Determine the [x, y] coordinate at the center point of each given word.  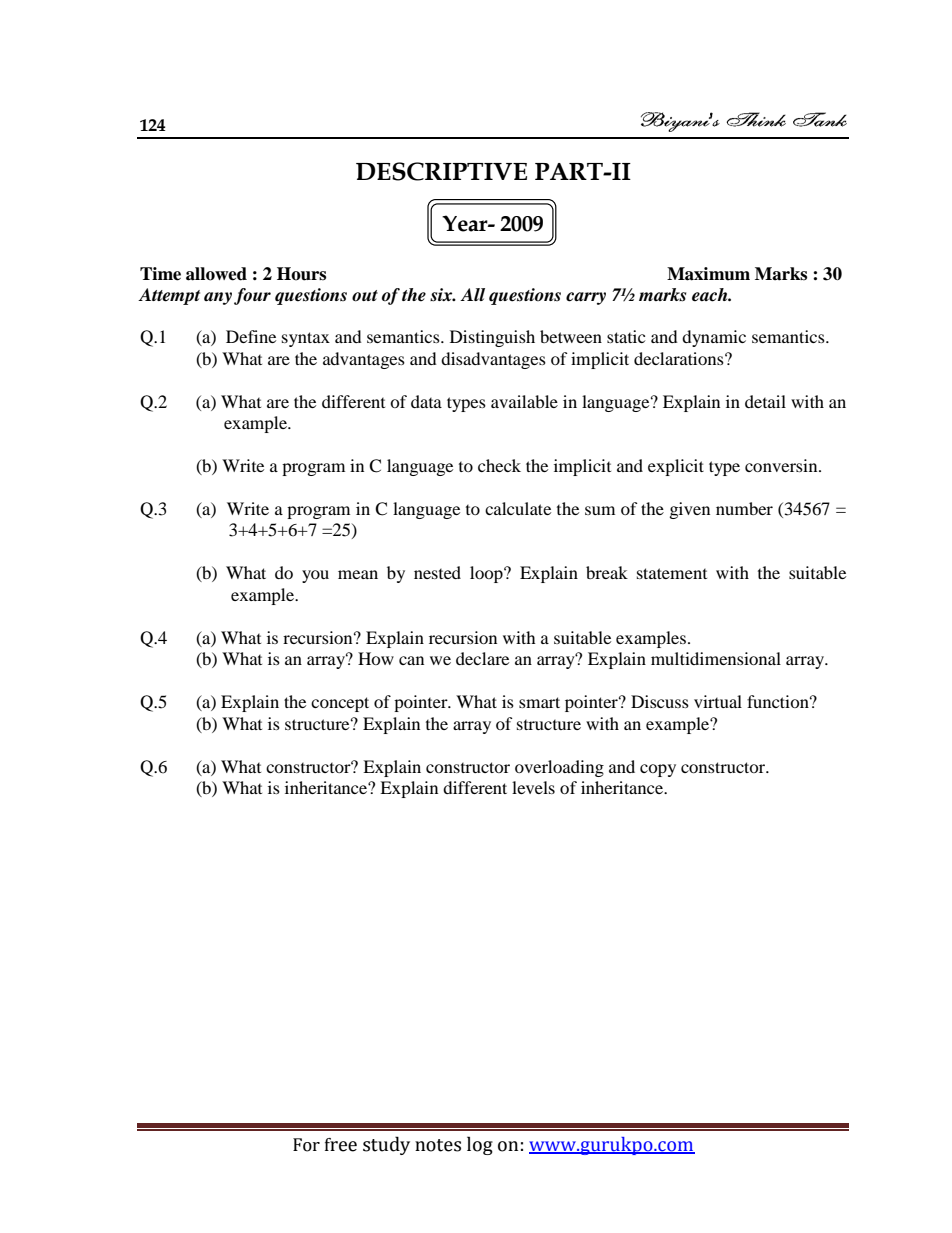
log [480, 1145]
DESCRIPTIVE [441, 171]
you [315, 576]
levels [533, 787]
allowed [216, 274]
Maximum [708, 274]
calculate [518, 508]
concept [340, 704]
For [306, 1145]
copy [658, 770]
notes [438, 1145]
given [690, 510]
